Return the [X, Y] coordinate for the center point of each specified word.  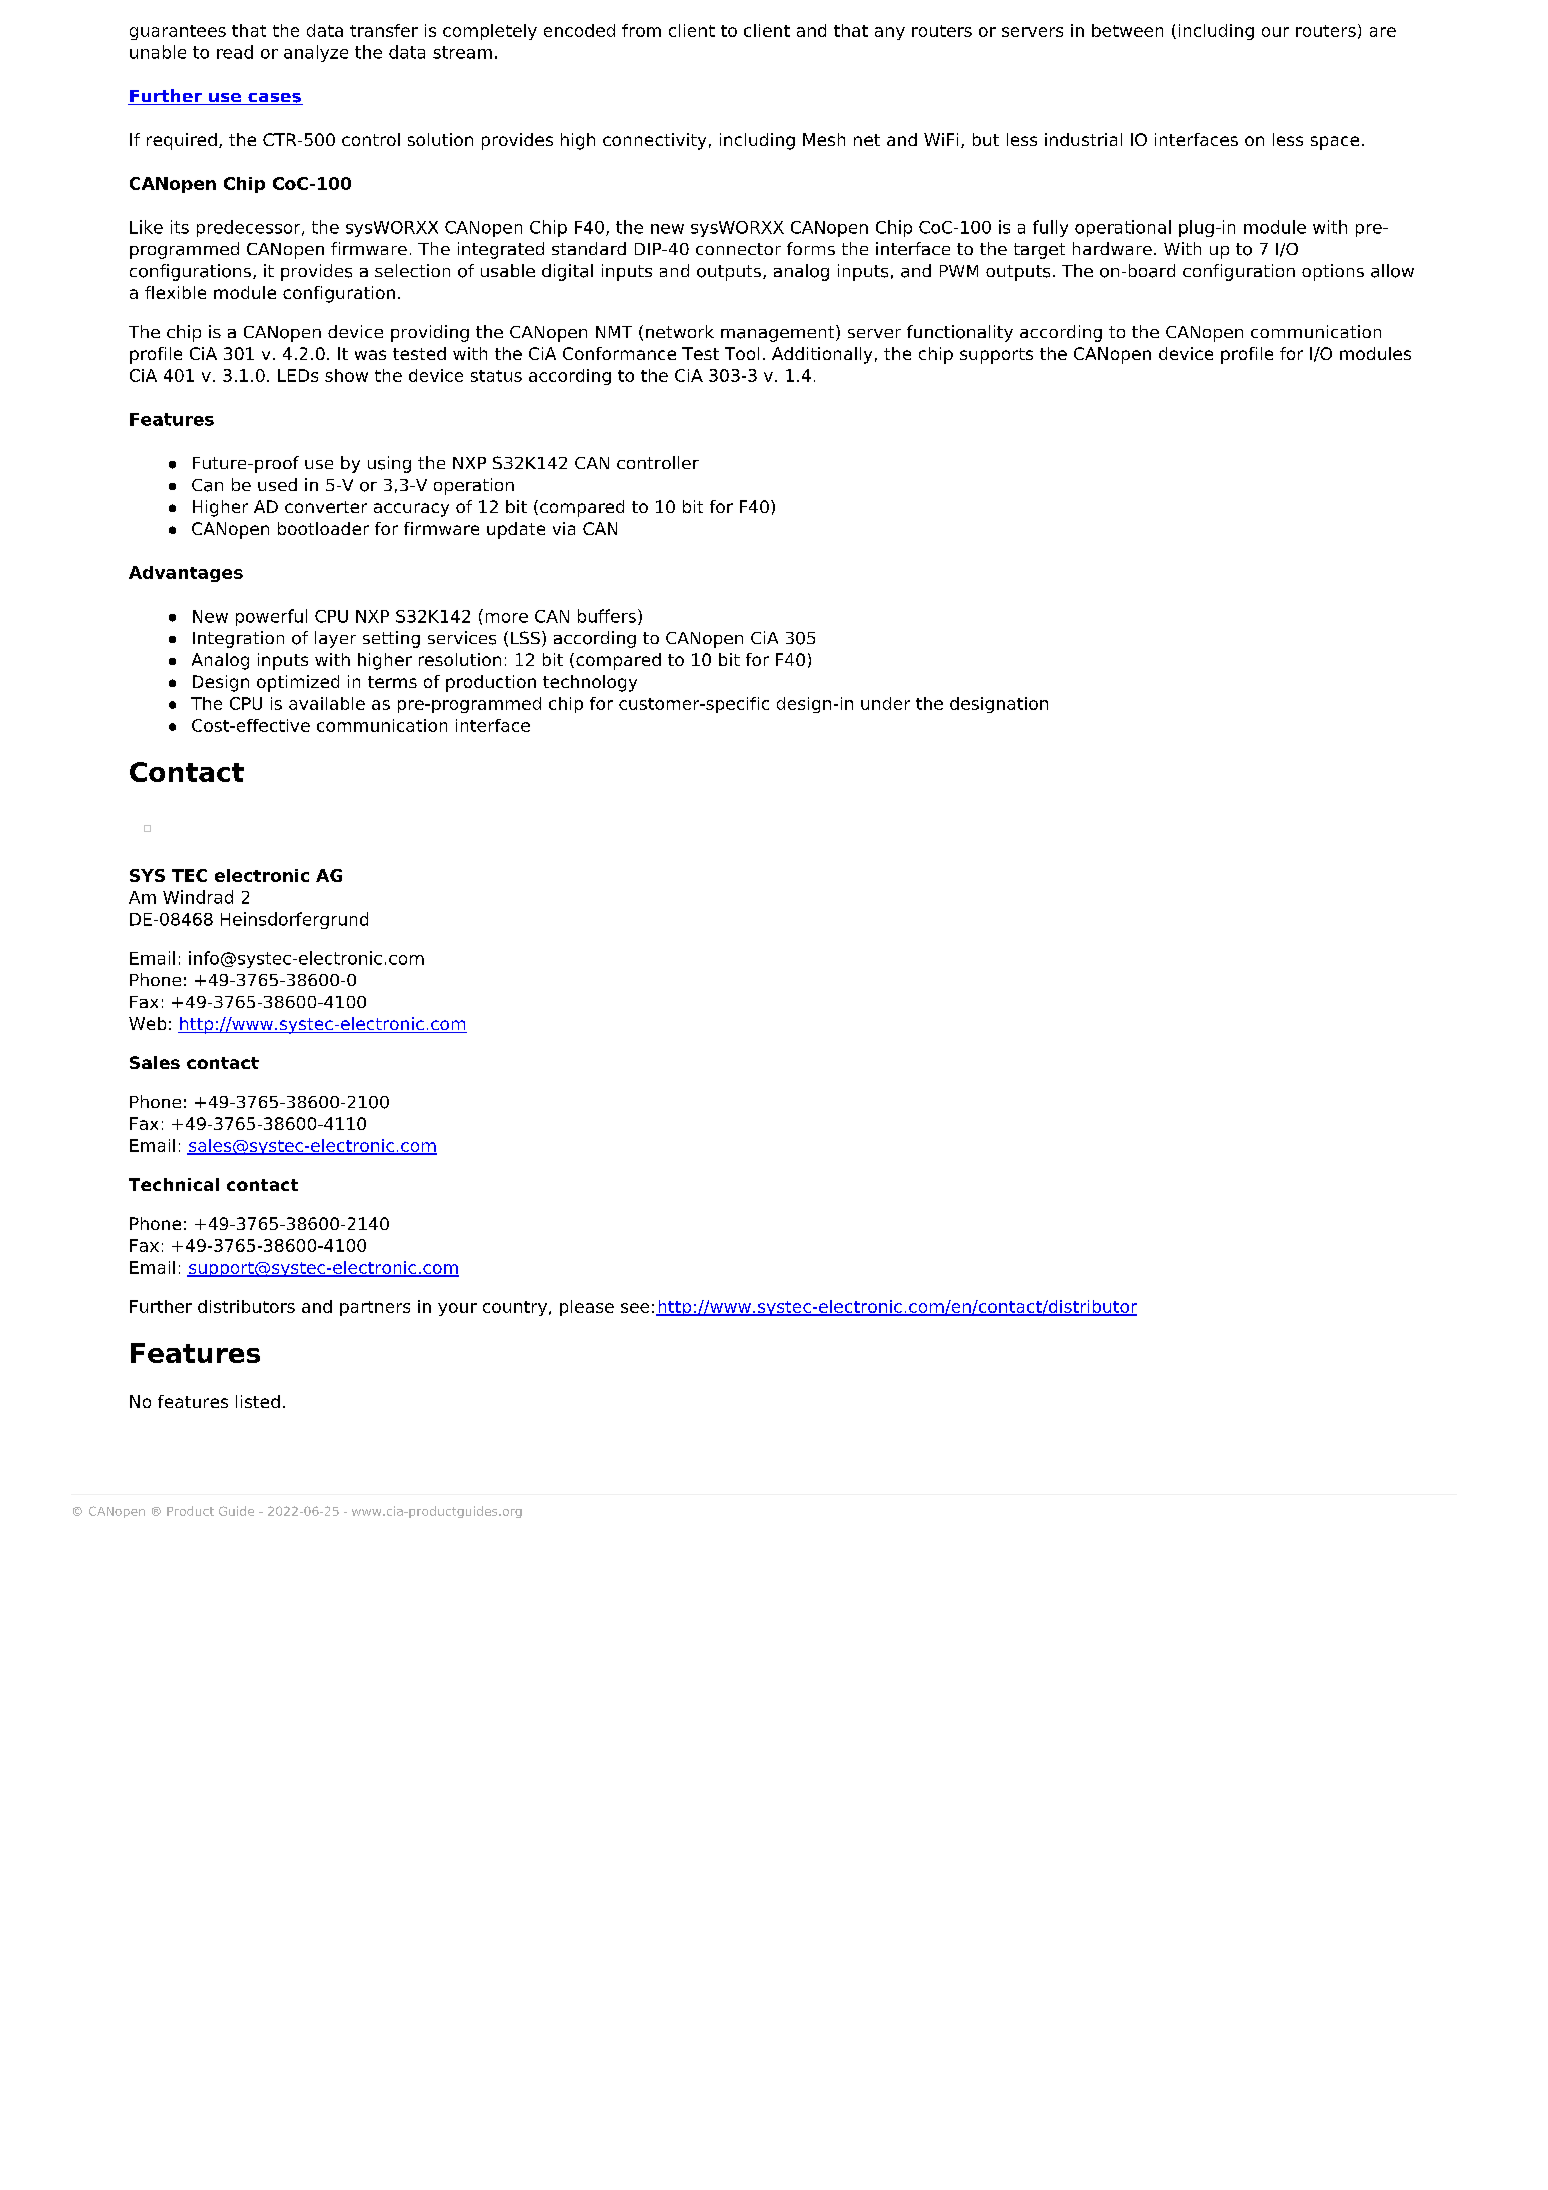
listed [258, 1401]
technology [590, 683]
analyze [316, 53]
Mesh [824, 139]
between [1127, 30]
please [587, 1308]
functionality [960, 333]
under [885, 703]
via [564, 528]
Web [147, 1023]
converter [326, 507]
